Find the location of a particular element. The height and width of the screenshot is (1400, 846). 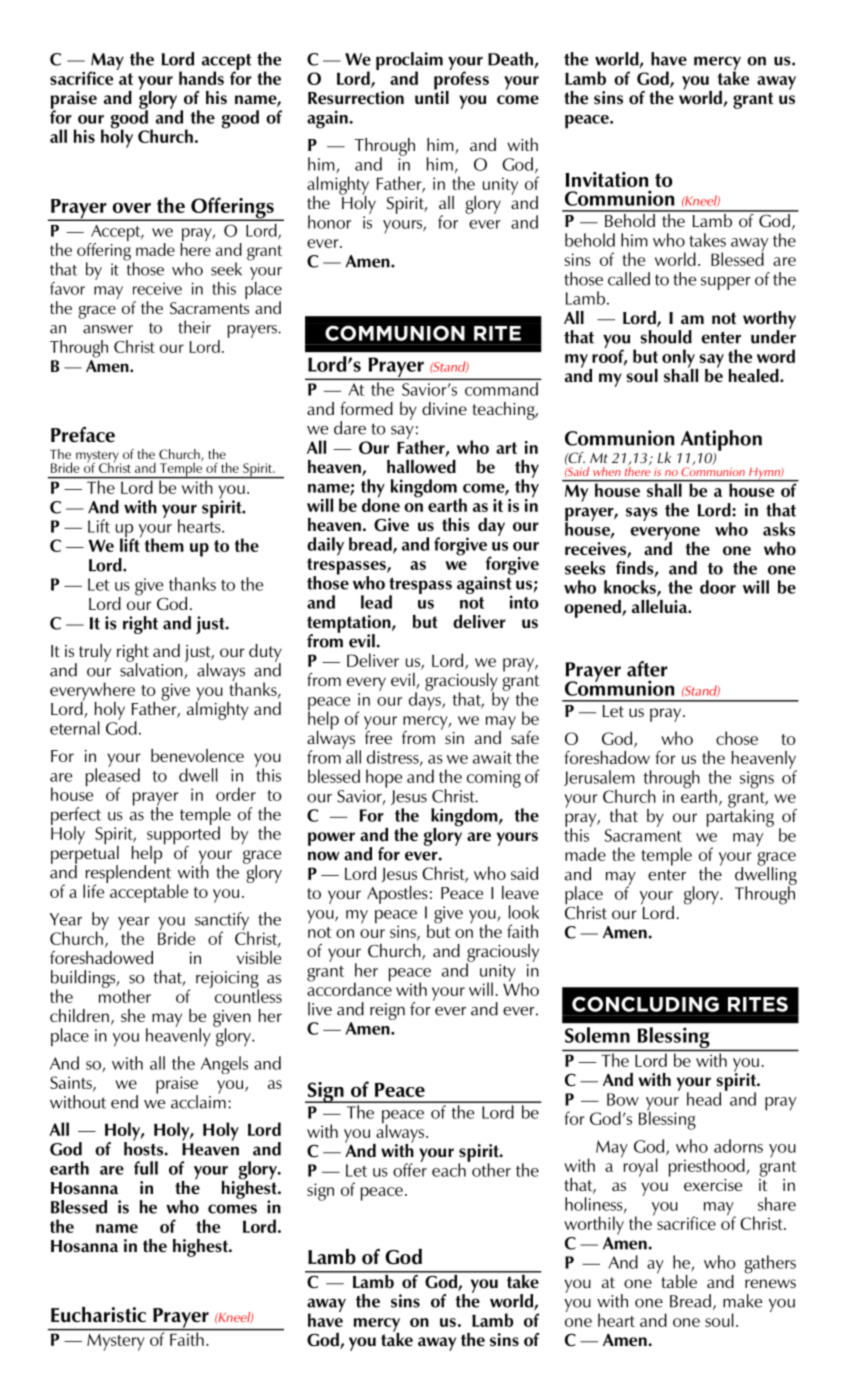

she is located at coordinates (133, 1015).
